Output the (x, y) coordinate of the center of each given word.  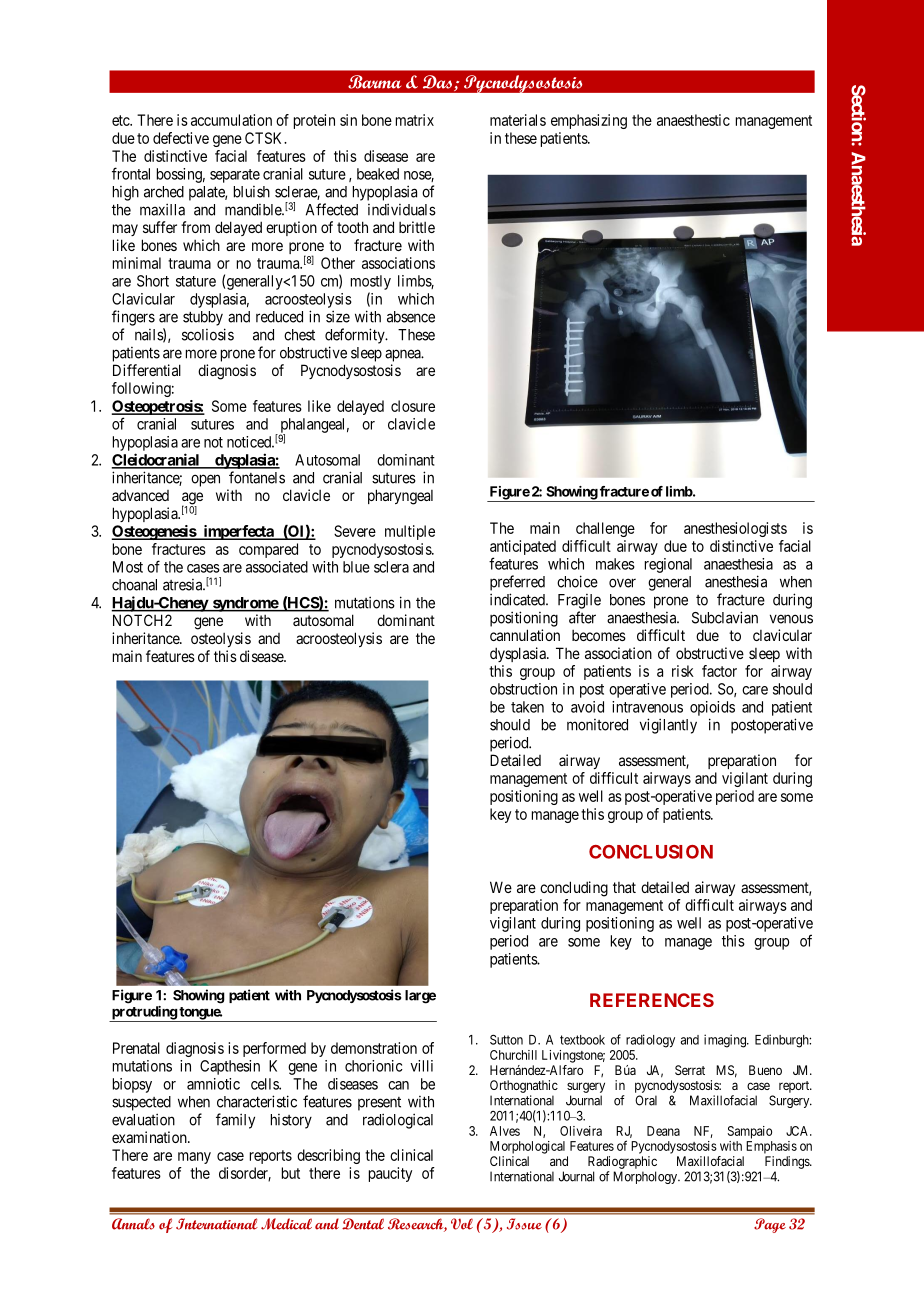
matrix (415, 120)
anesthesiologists (735, 529)
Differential (147, 370)
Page (770, 1225)
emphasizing (589, 121)
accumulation (231, 120)
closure (413, 406)
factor (719, 671)
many (194, 1158)
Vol (462, 1224)
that (624, 887)
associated (277, 567)
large (420, 997)
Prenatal (136, 1048)
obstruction (523, 689)
